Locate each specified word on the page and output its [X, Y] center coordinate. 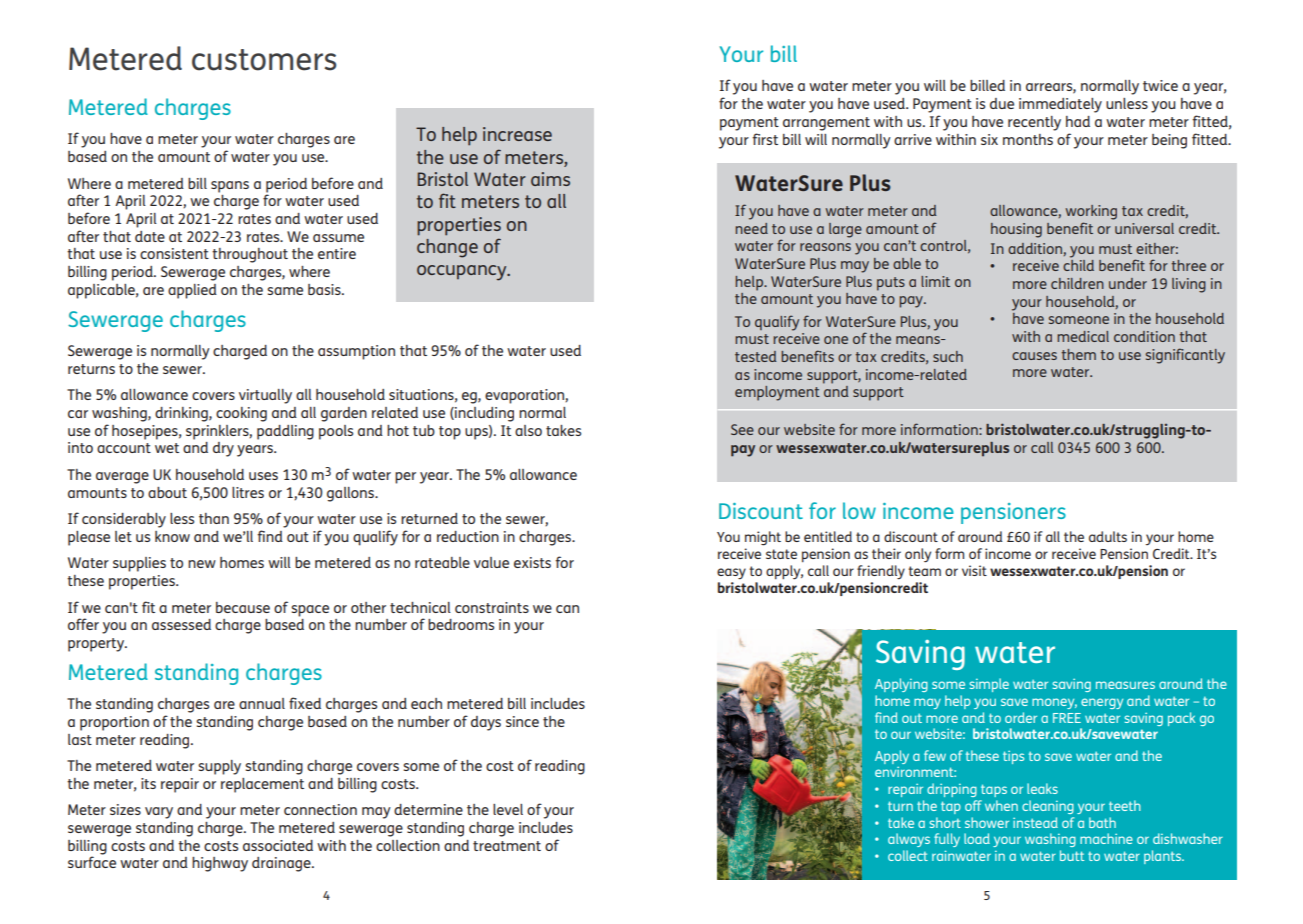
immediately [1060, 105]
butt [1072, 855]
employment [777, 393]
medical [1083, 336]
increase [517, 134]
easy [731, 574]
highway [220, 864]
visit [974, 570]
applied [192, 291]
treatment [507, 846]
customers [264, 60]
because [243, 607]
